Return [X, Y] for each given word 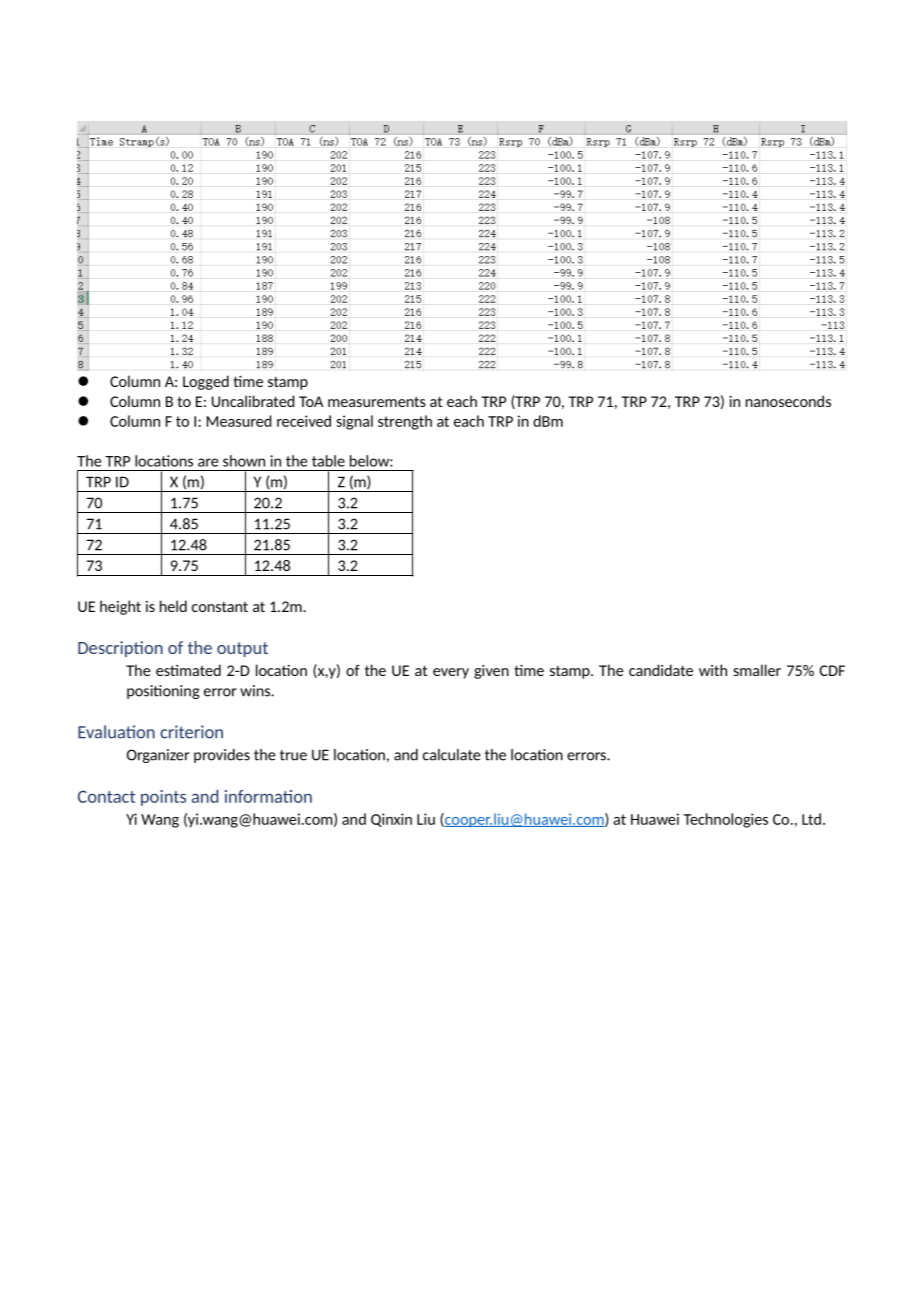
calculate [452, 755]
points [163, 798]
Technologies [725, 820]
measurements [377, 401]
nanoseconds [788, 401]
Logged [206, 382]
